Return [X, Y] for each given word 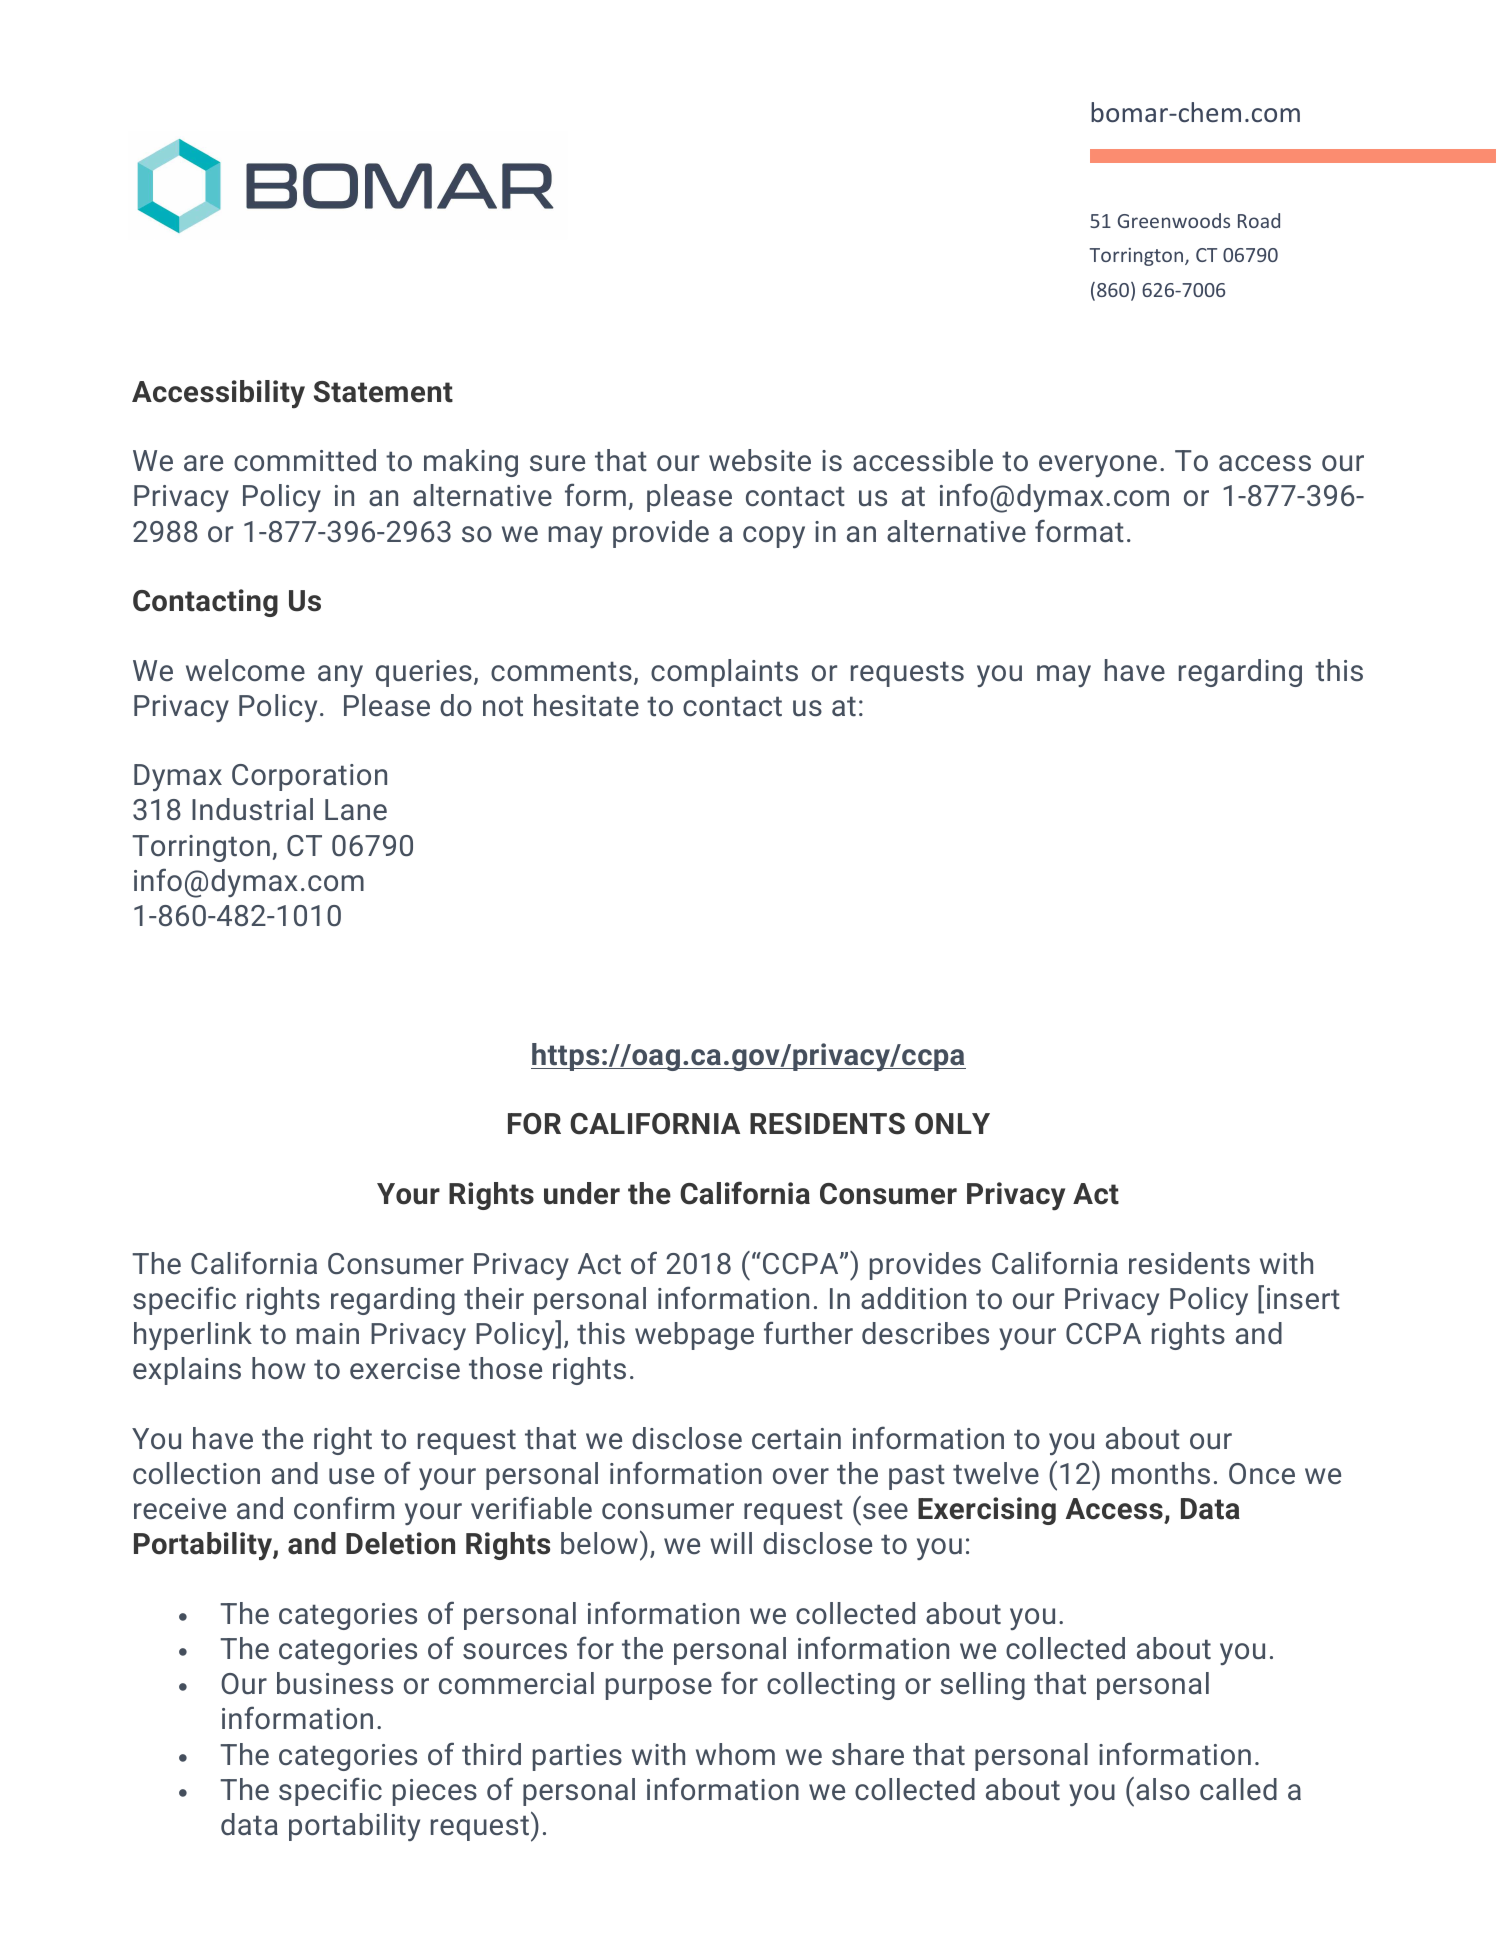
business [335, 1683]
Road [1259, 220]
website [760, 460]
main [328, 1333]
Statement [383, 392]
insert [1303, 1299]
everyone [1098, 466]
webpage [694, 1336]
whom [735, 1754]
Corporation [309, 777]
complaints [724, 673]
